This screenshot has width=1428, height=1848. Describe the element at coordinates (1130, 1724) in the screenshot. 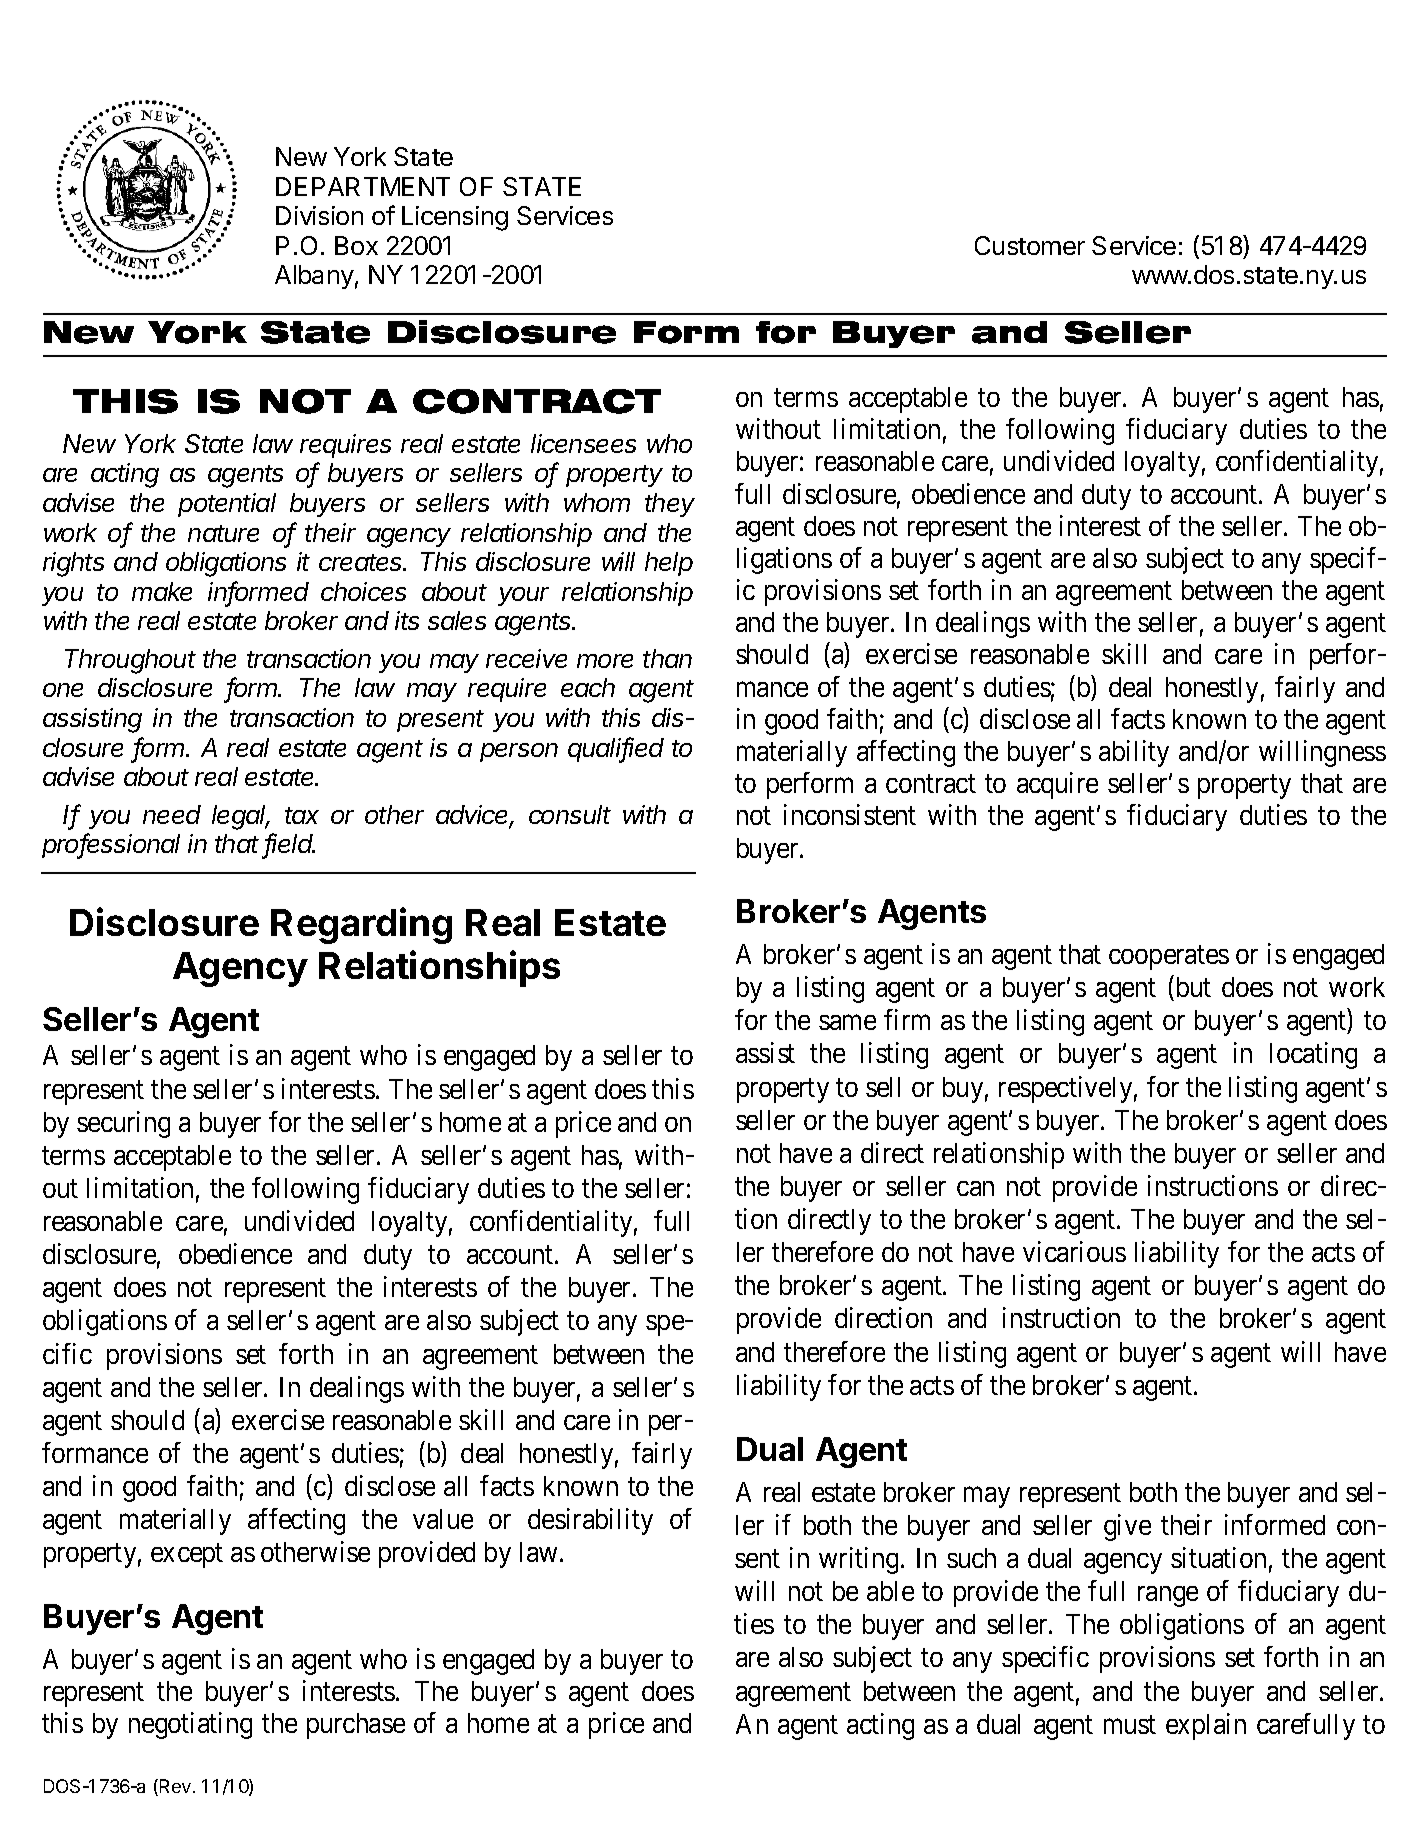

I see `must` at that location.
